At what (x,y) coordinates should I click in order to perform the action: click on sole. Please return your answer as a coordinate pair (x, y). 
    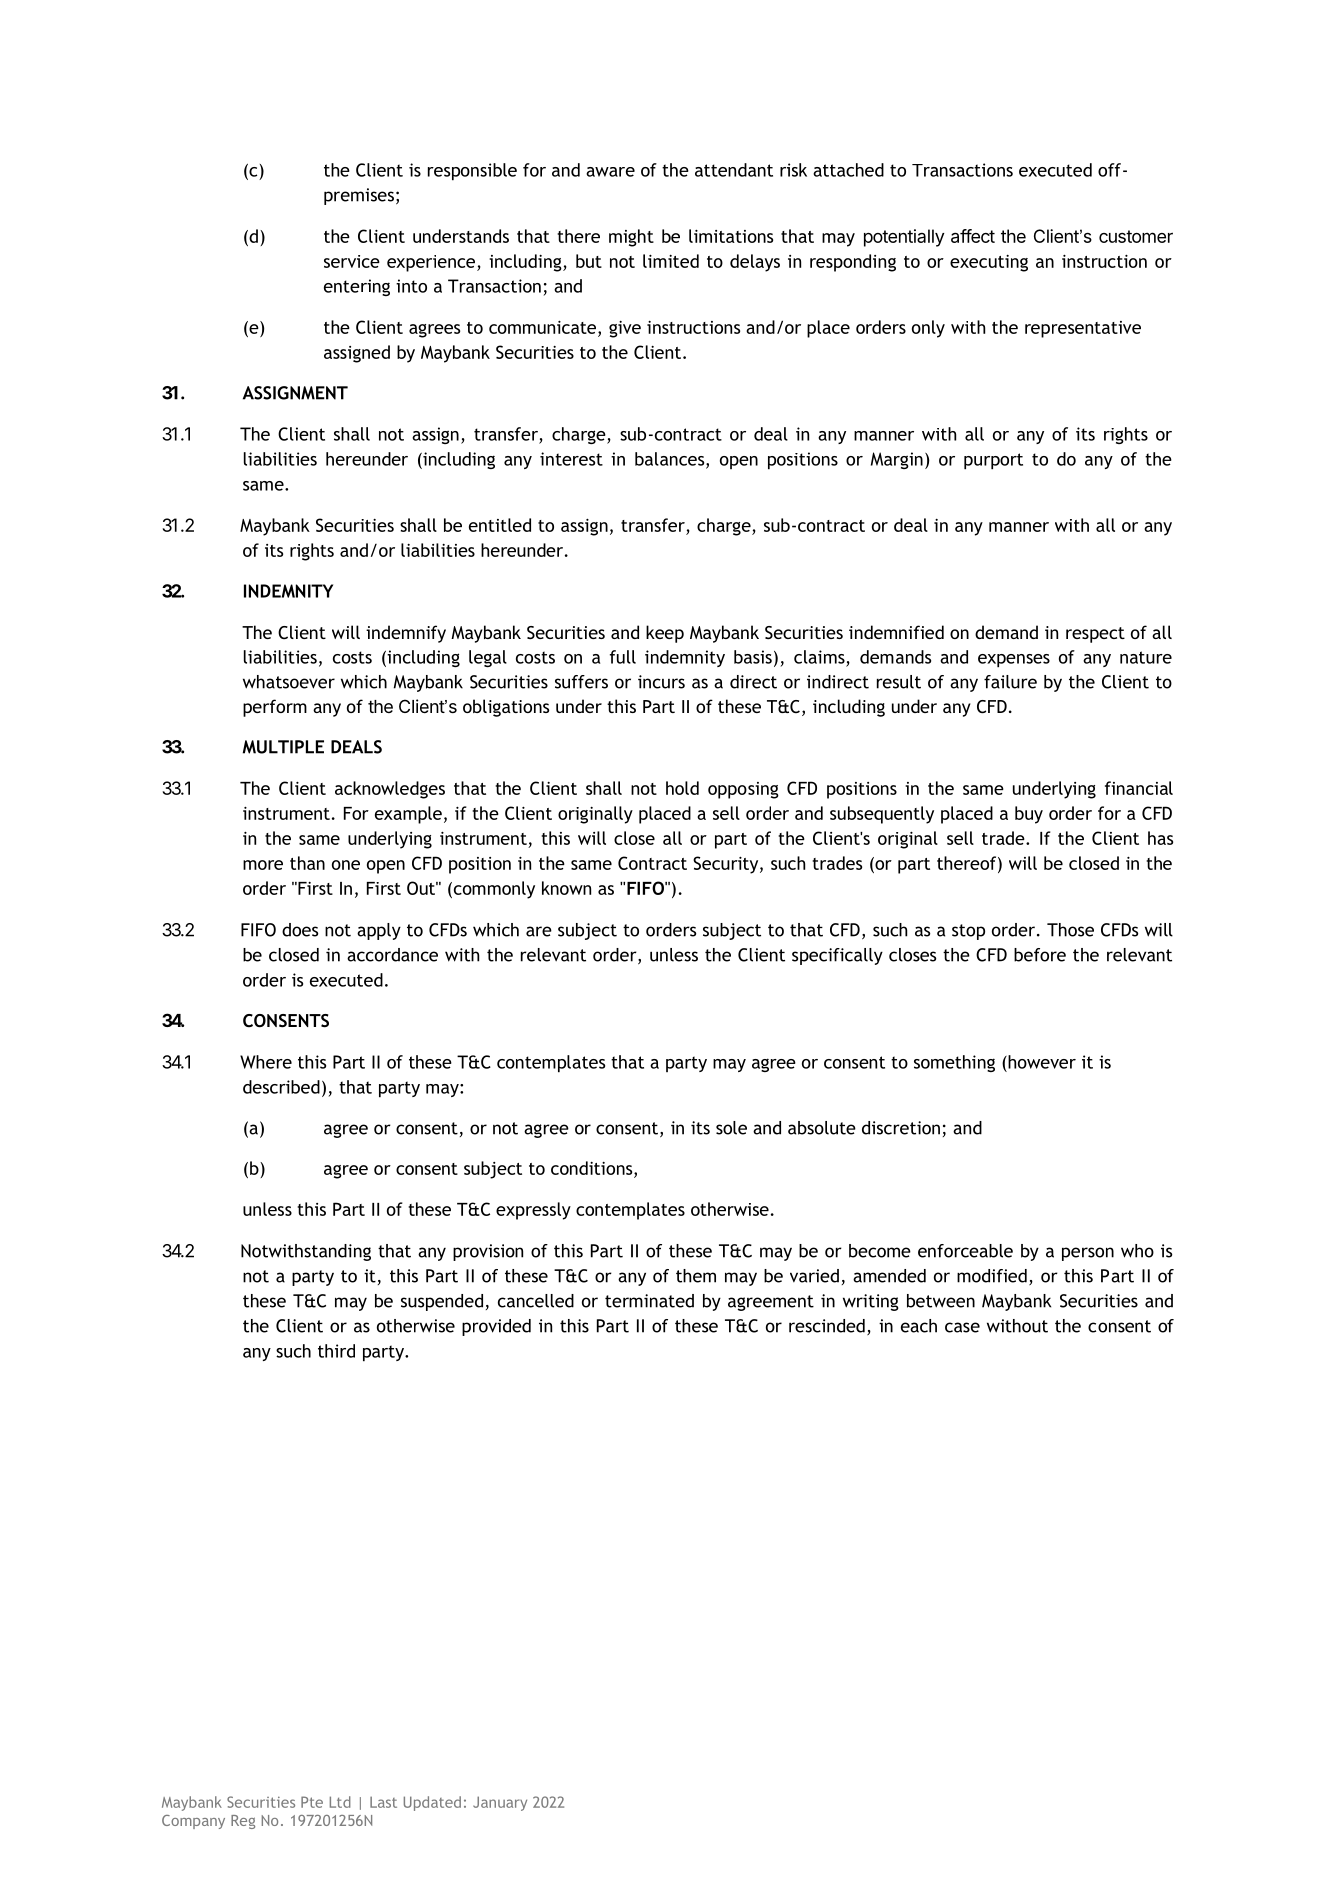
    Looking at the image, I should click on (731, 1128).
